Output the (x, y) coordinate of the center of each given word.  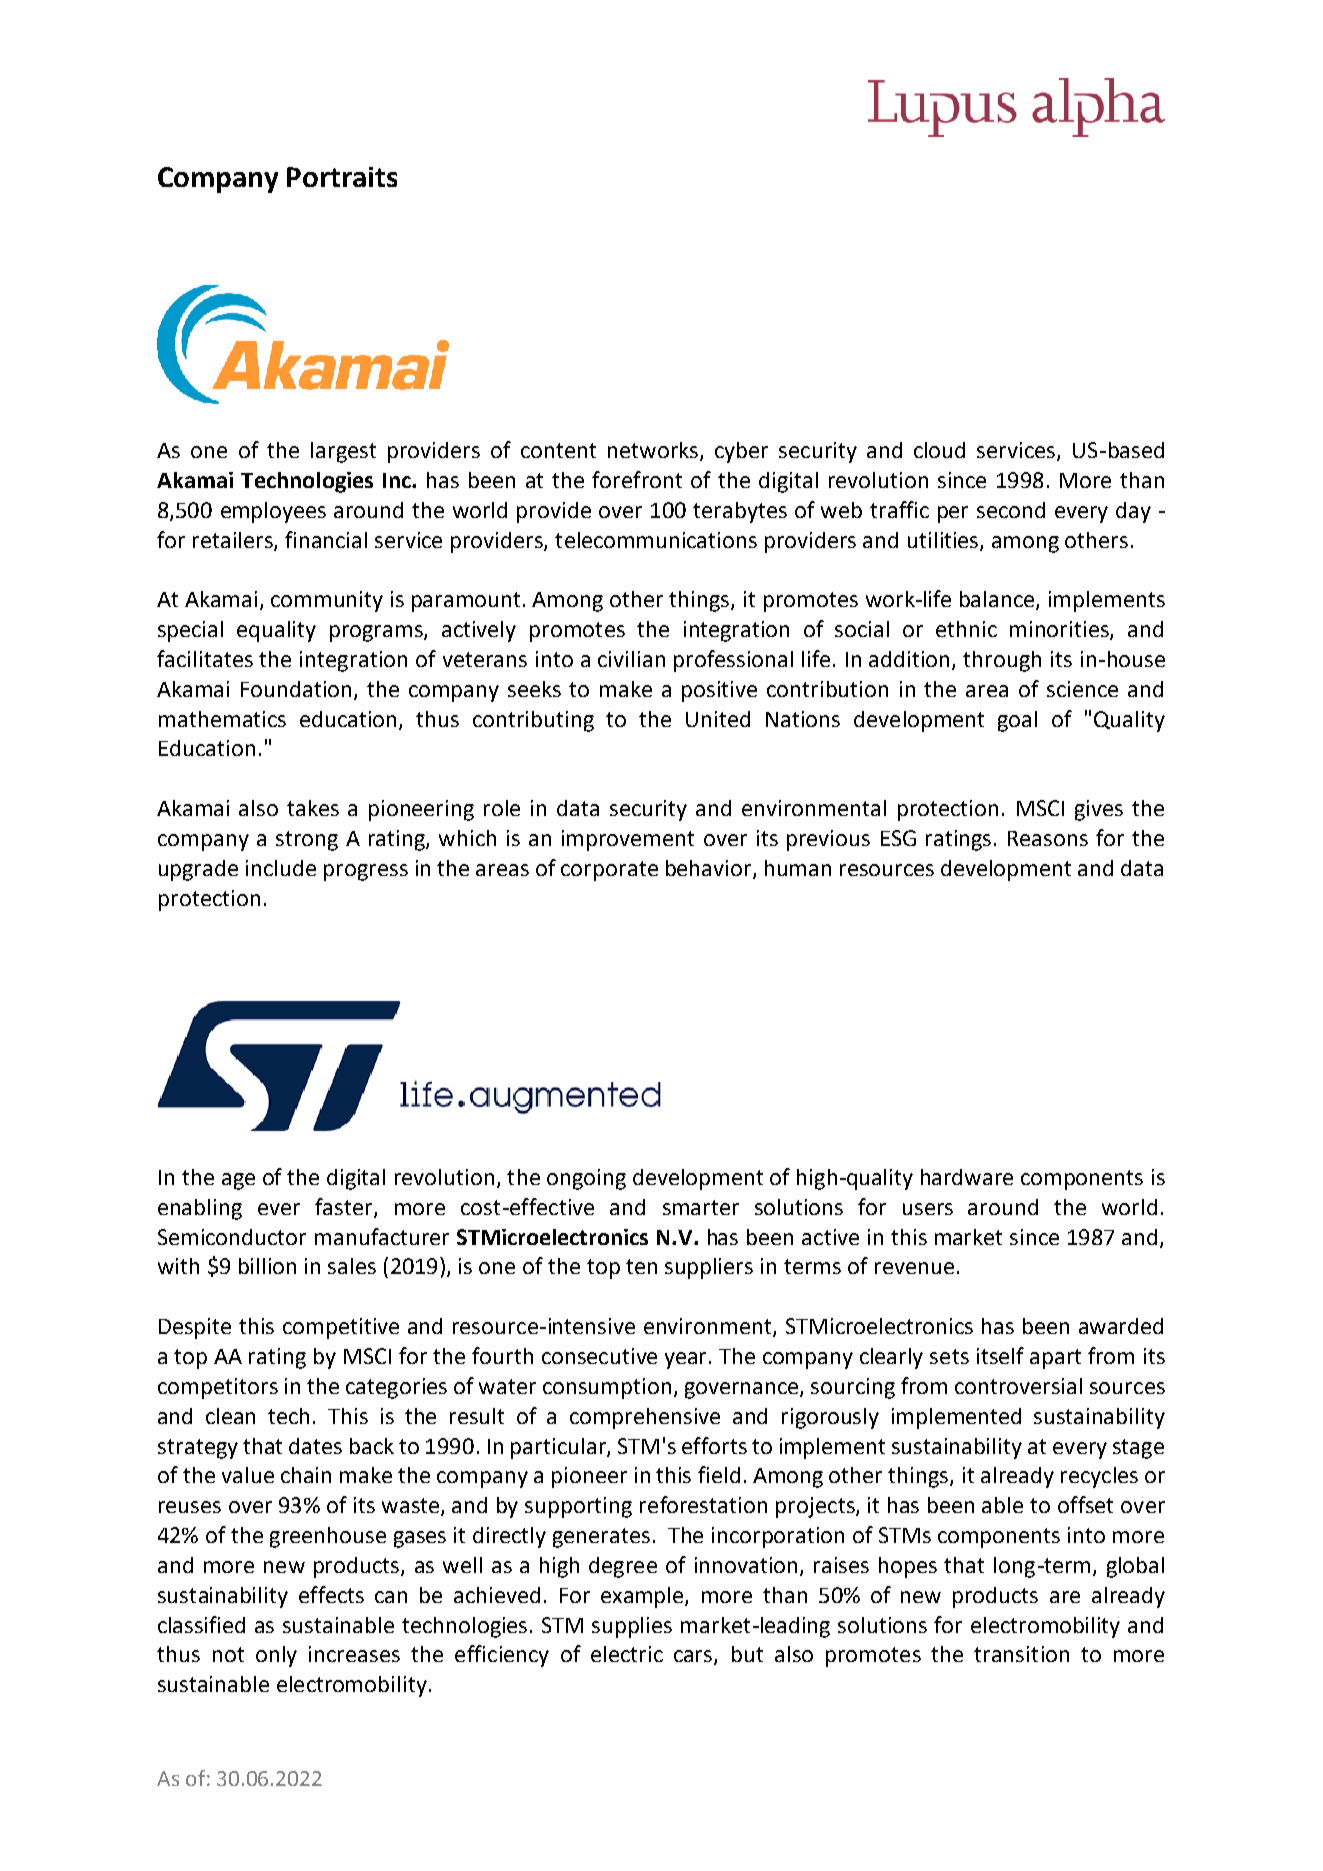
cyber (741, 452)
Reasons (1048, 838)
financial (326, 539)
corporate (609, 871)
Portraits (342, 177)
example (643, 1597)
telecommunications (656, 540)
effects (331, 1594)
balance (998, 600)
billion (267, 1266)
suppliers (709, 1268)
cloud (939, 450)
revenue (914, 1268)
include (281, 868)
